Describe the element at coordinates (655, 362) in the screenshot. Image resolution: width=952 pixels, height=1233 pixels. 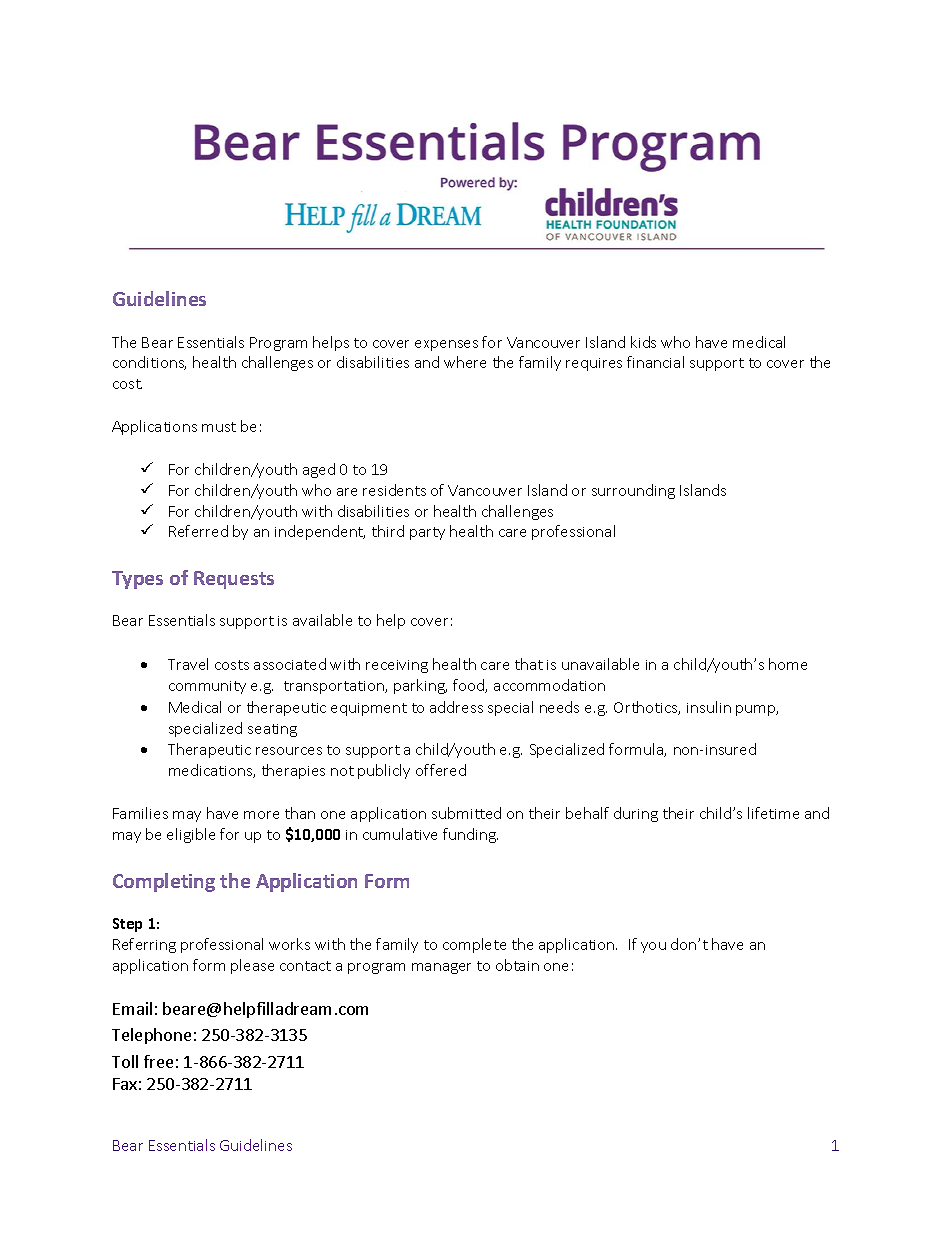
I see `financial` at that location.
